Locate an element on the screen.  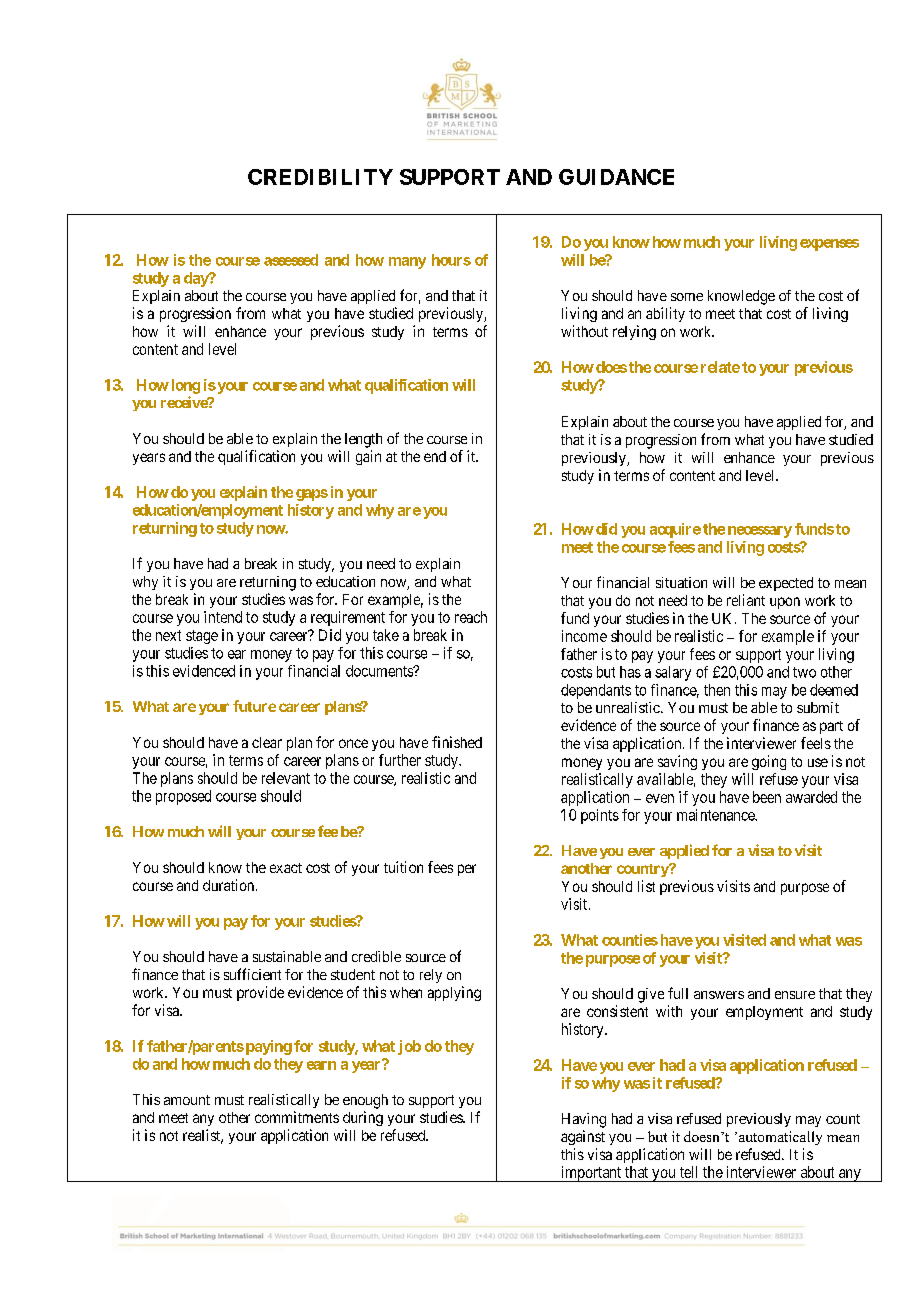
future is located at coordinates (254, 706).
